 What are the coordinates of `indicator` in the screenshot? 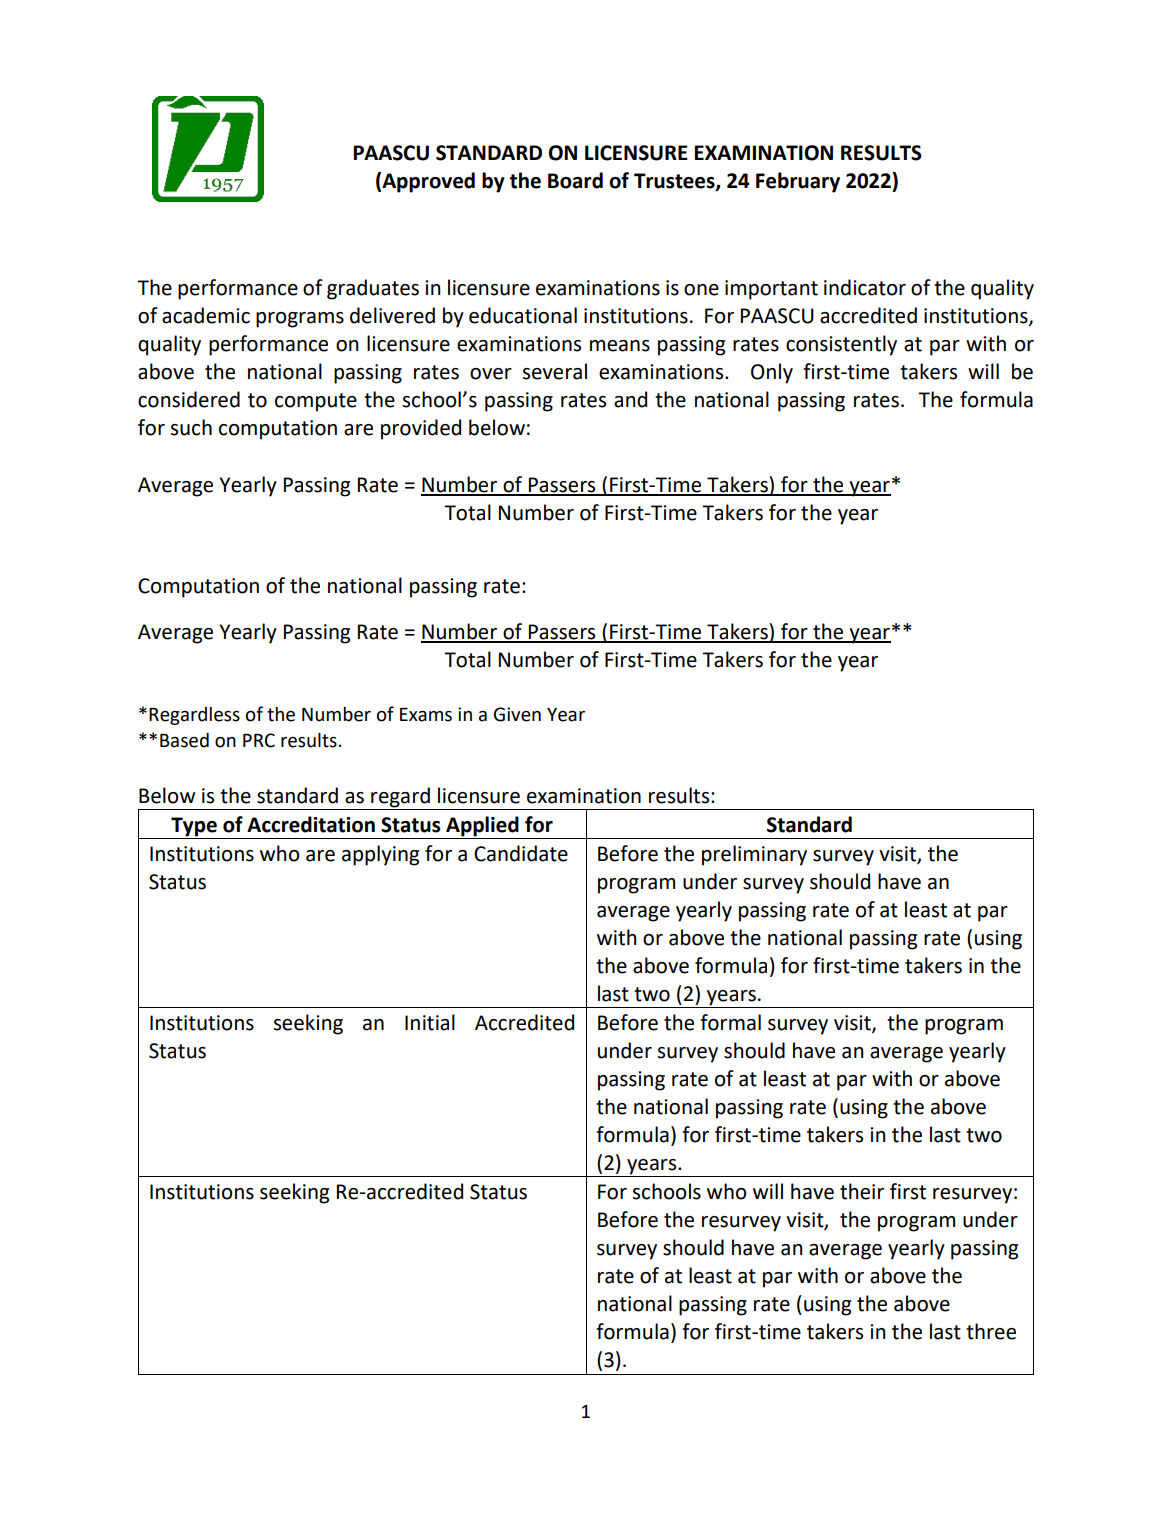 It's located at (865, 287).
